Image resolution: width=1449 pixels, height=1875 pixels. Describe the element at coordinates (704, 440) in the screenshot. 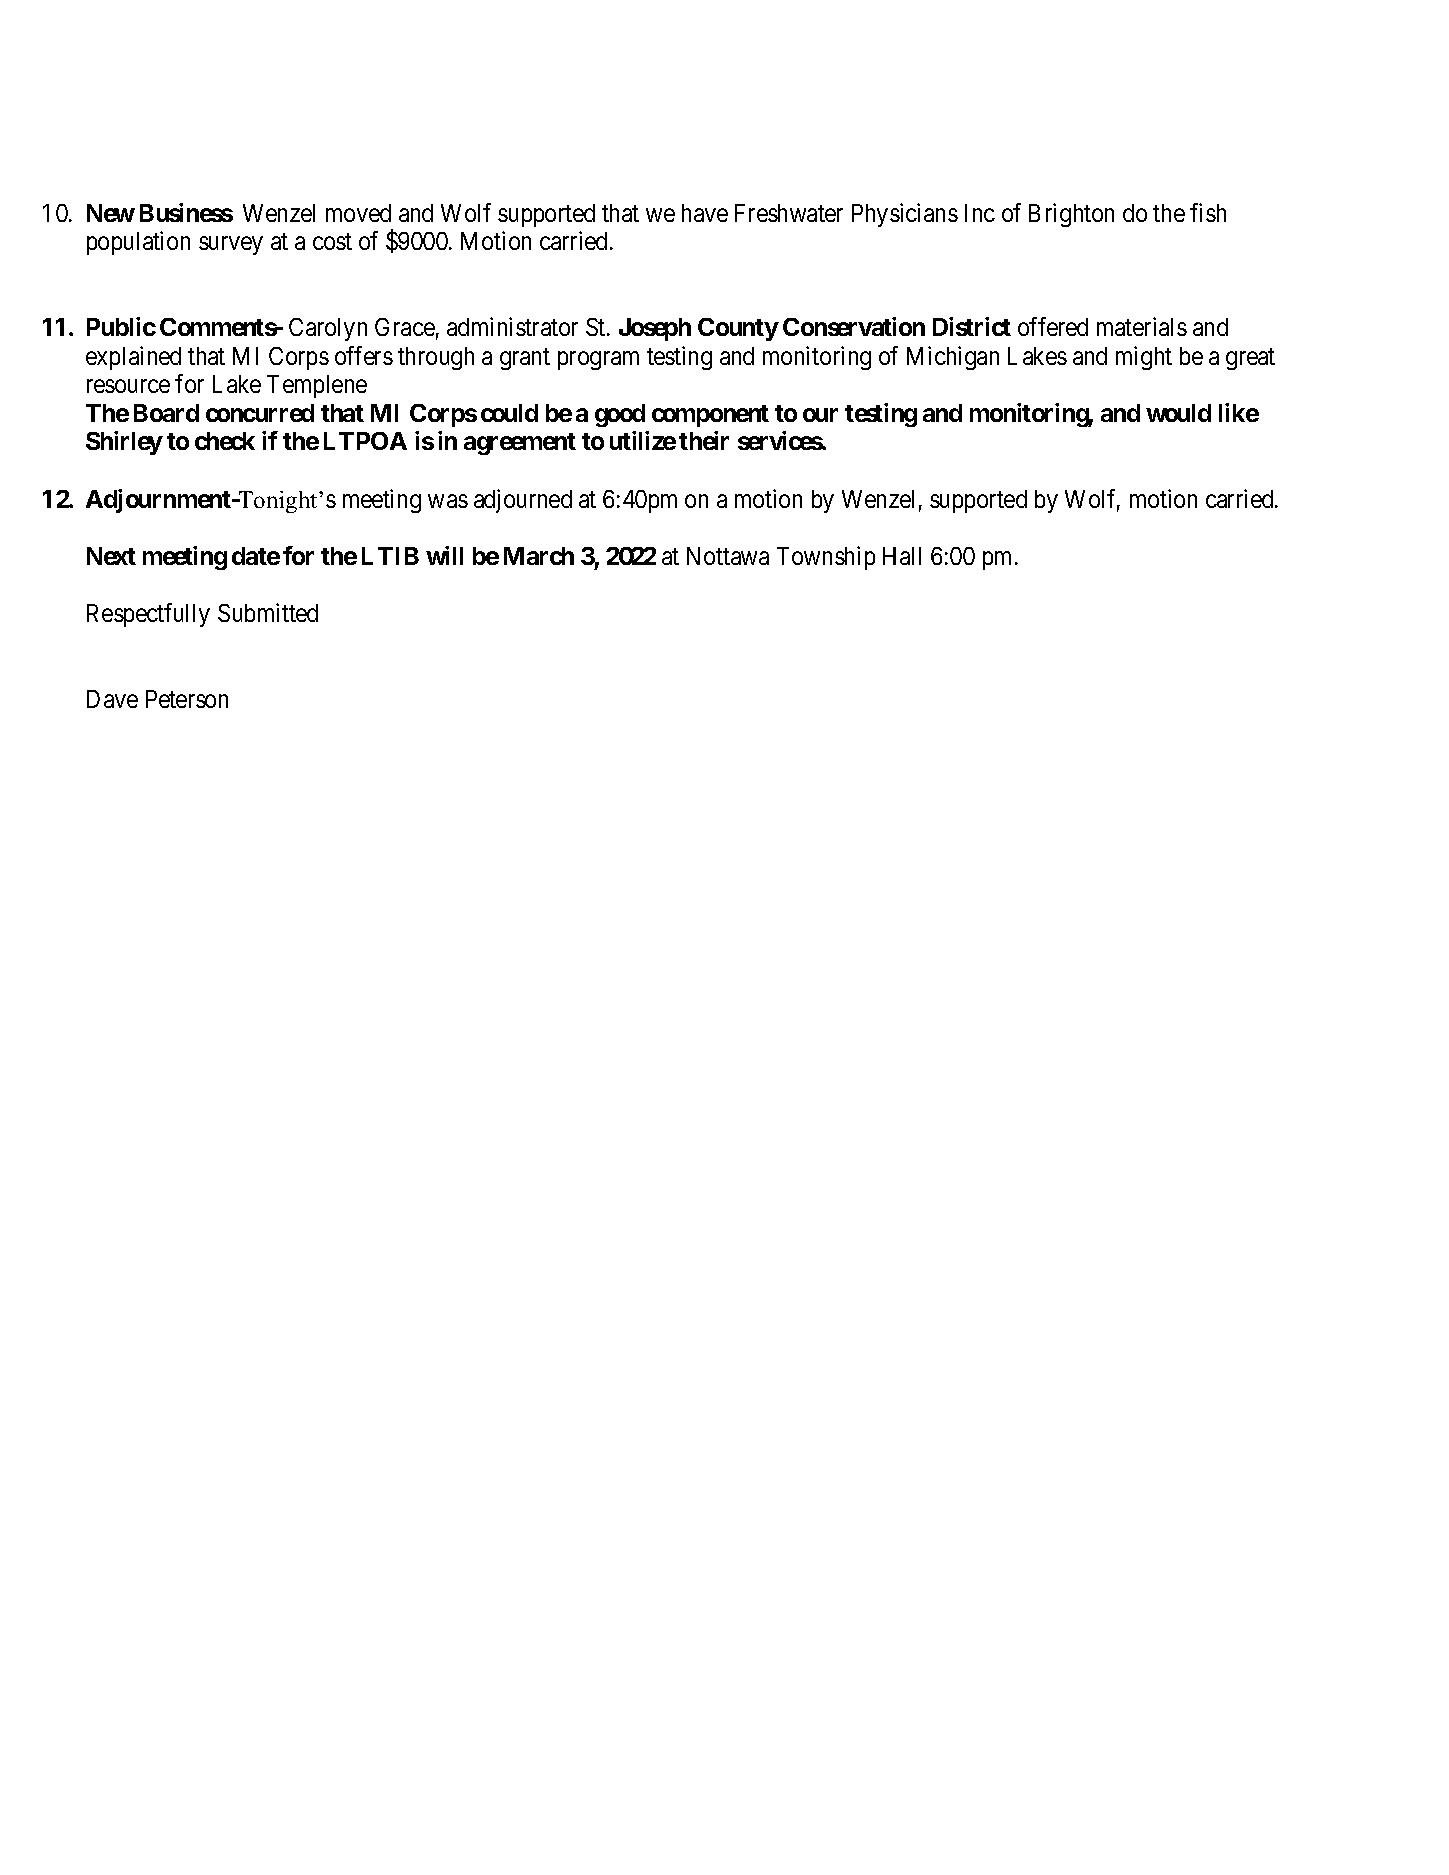

I see `their` at that location.
